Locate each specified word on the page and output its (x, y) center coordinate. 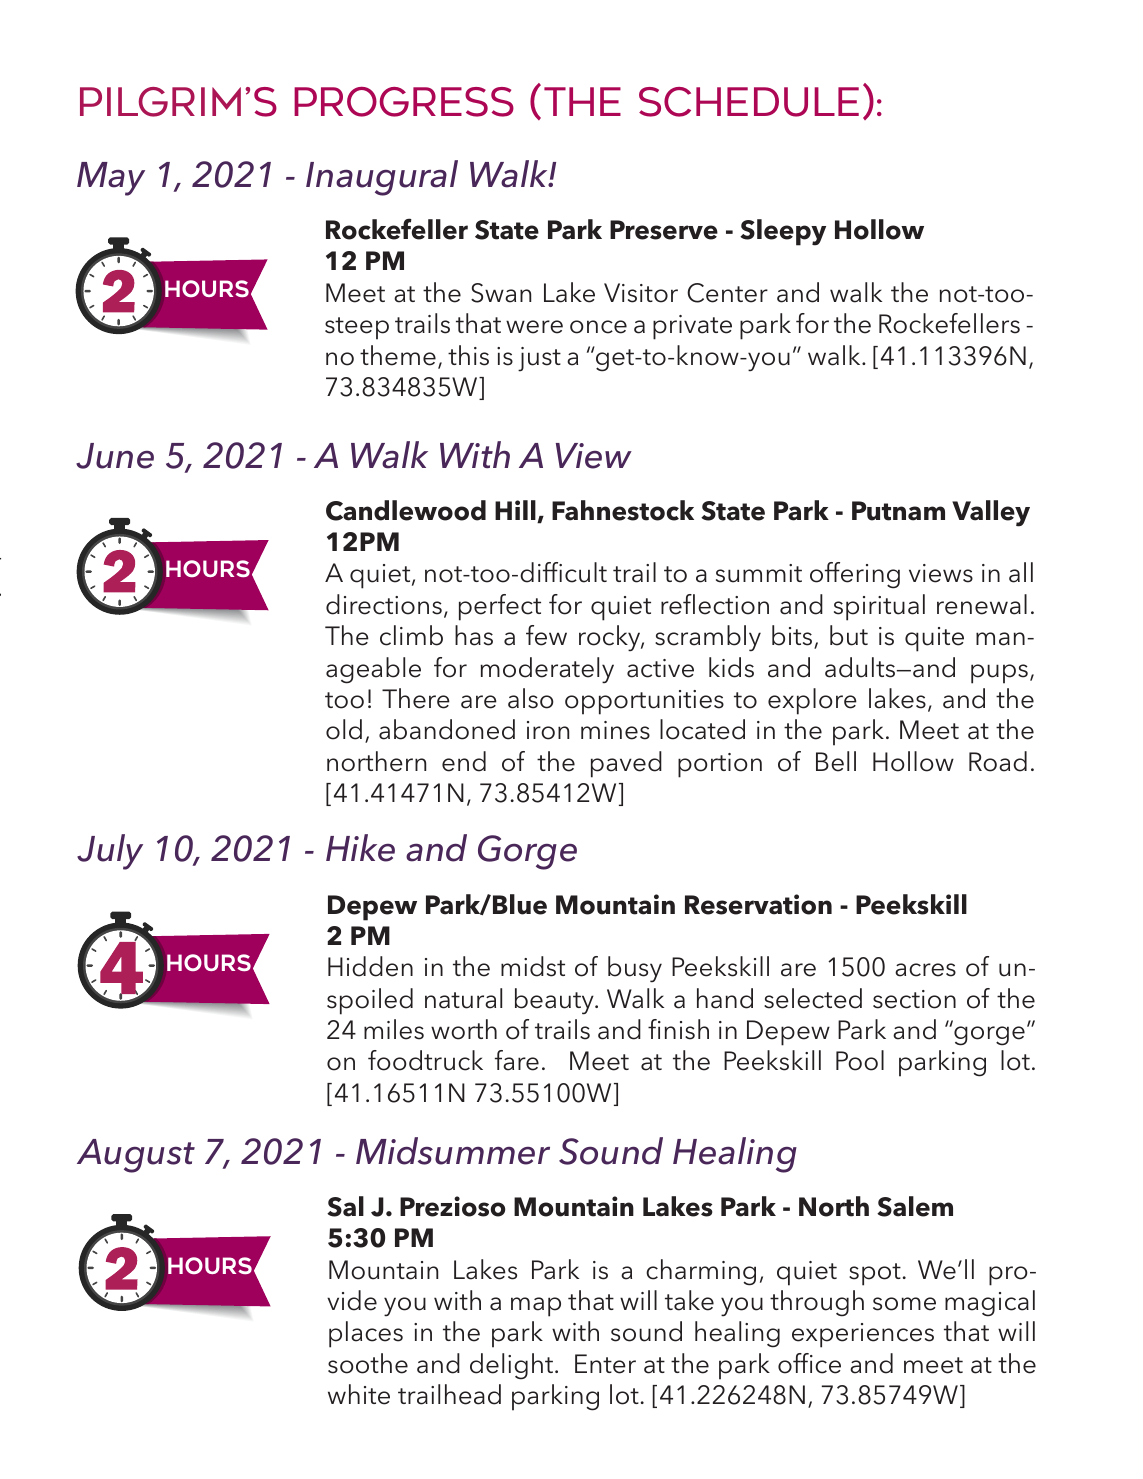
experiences (863, 1335)
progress (404, 102)
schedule (749, 102)
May (111, 179)
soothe (368, 1363)
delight (511, 1366)
